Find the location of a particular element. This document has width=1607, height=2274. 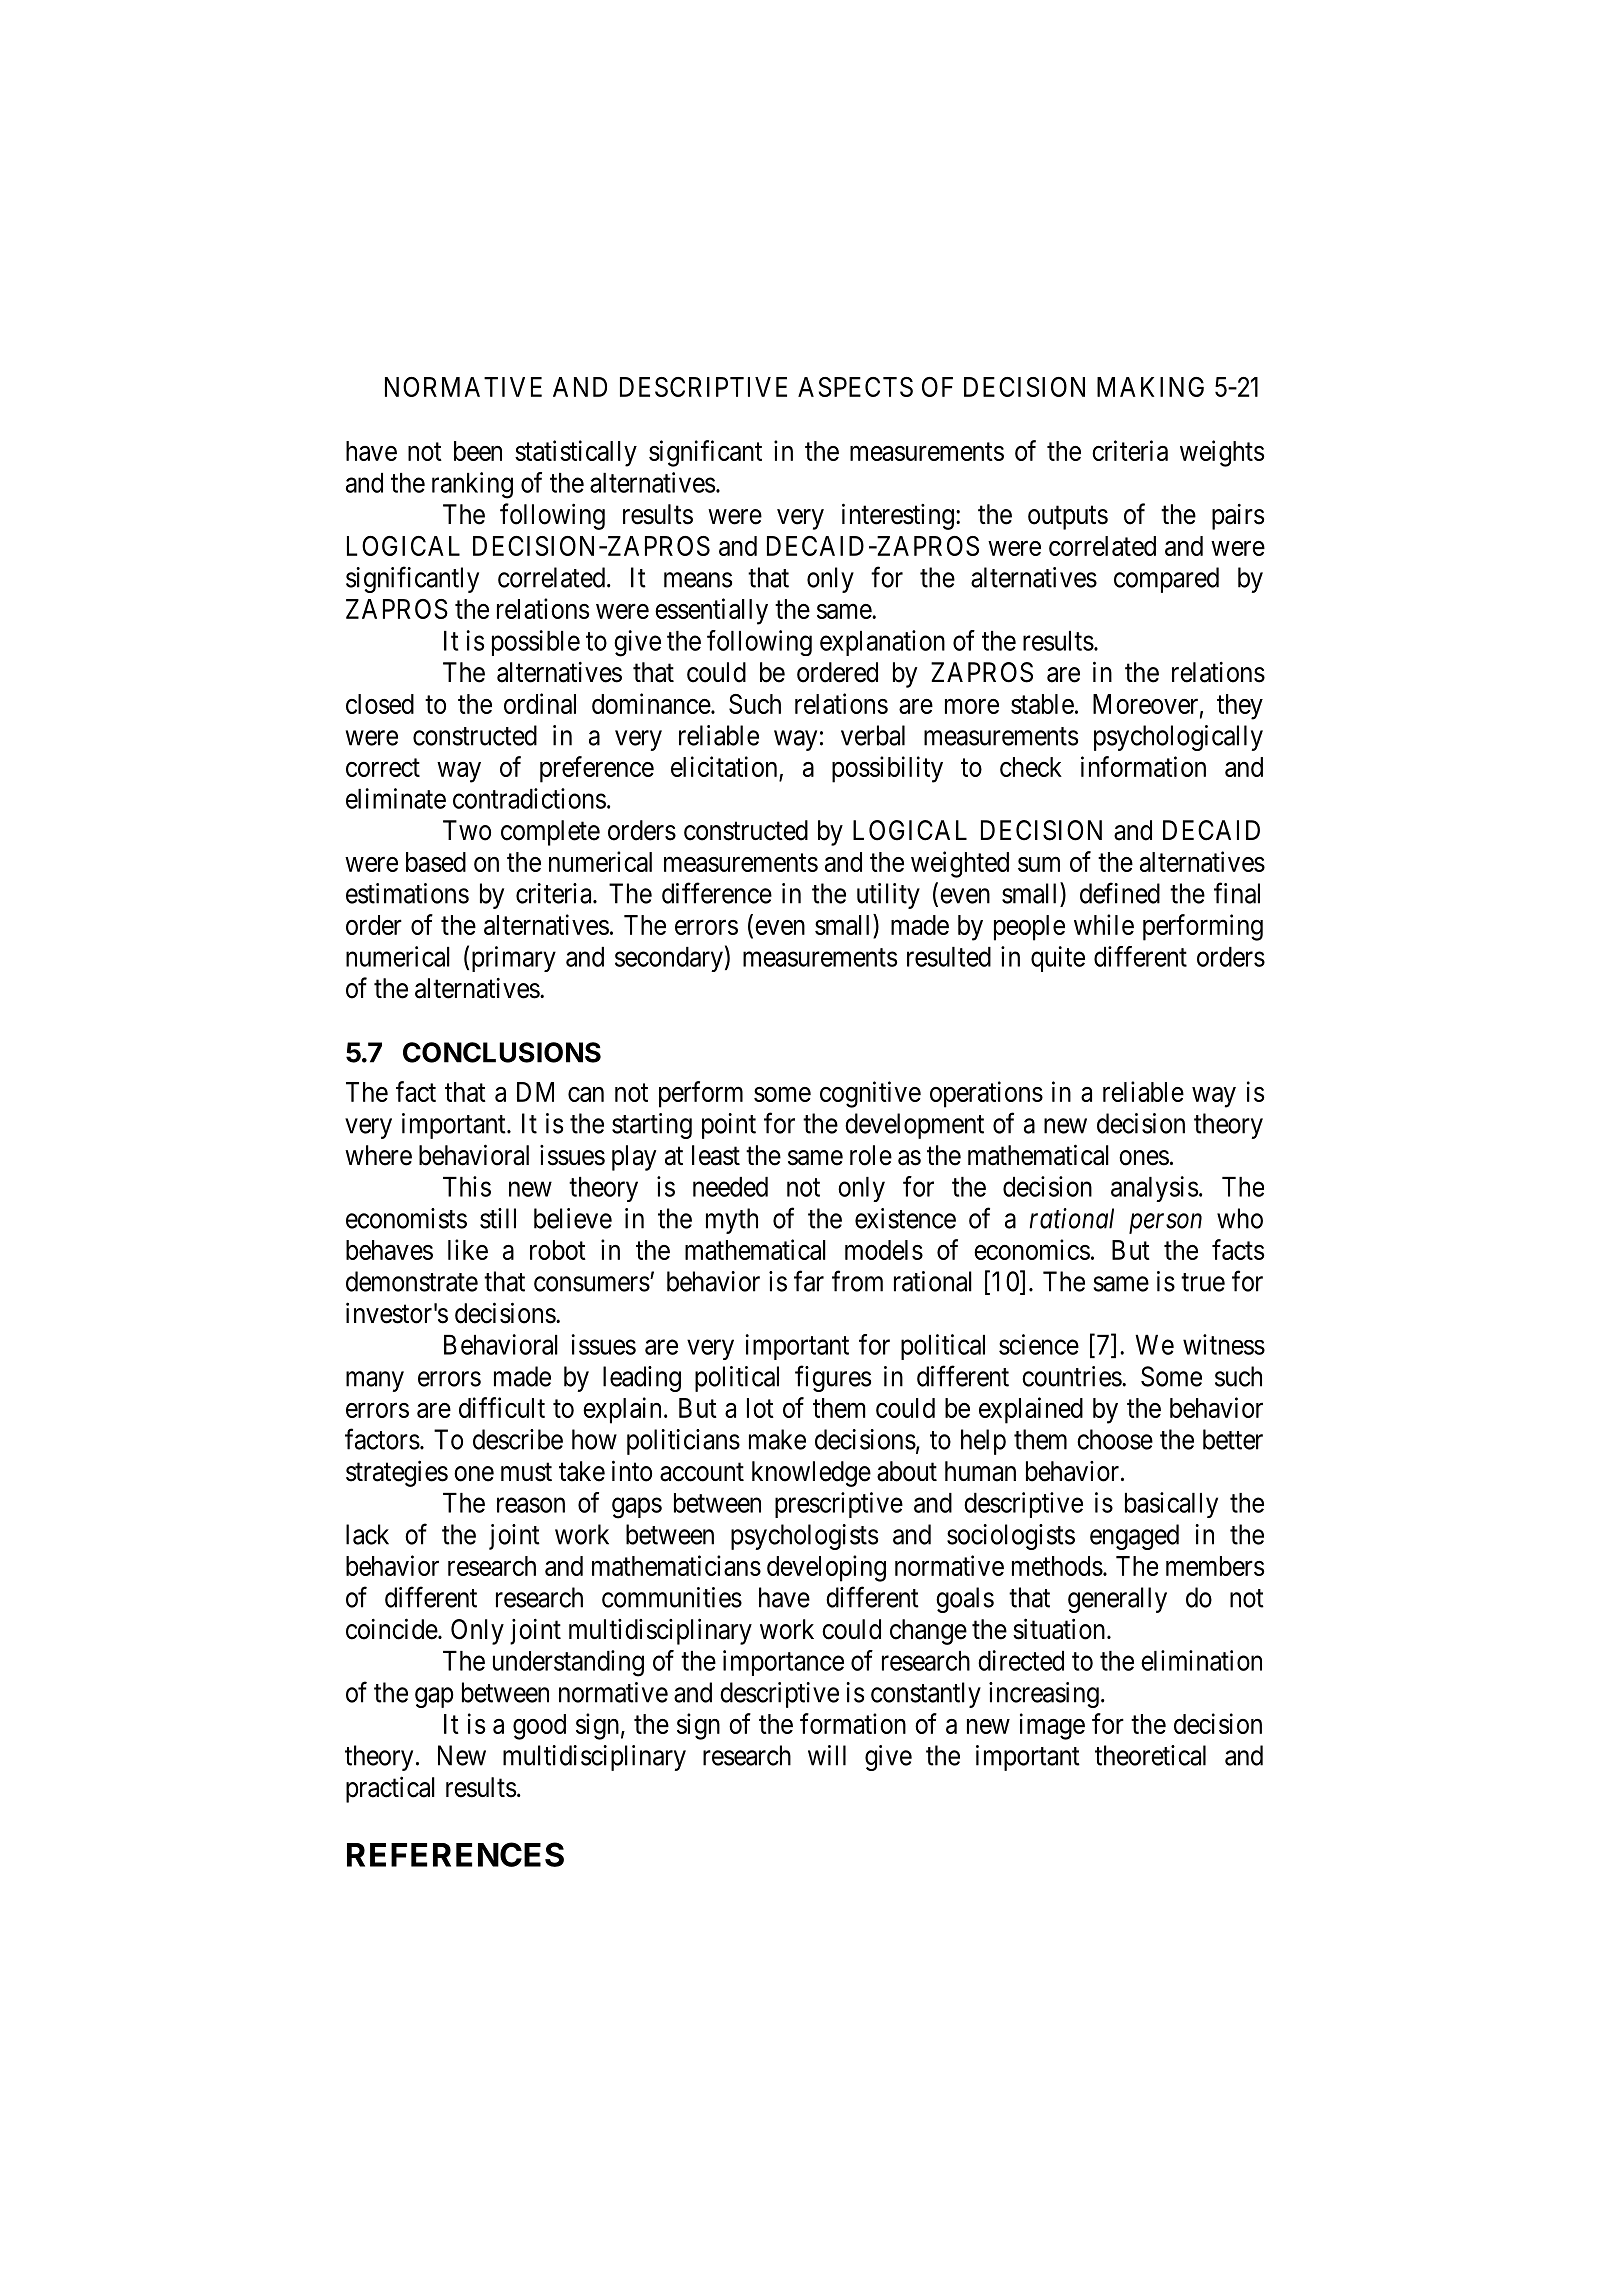

elicitation is located at coordinates (725, 768).
